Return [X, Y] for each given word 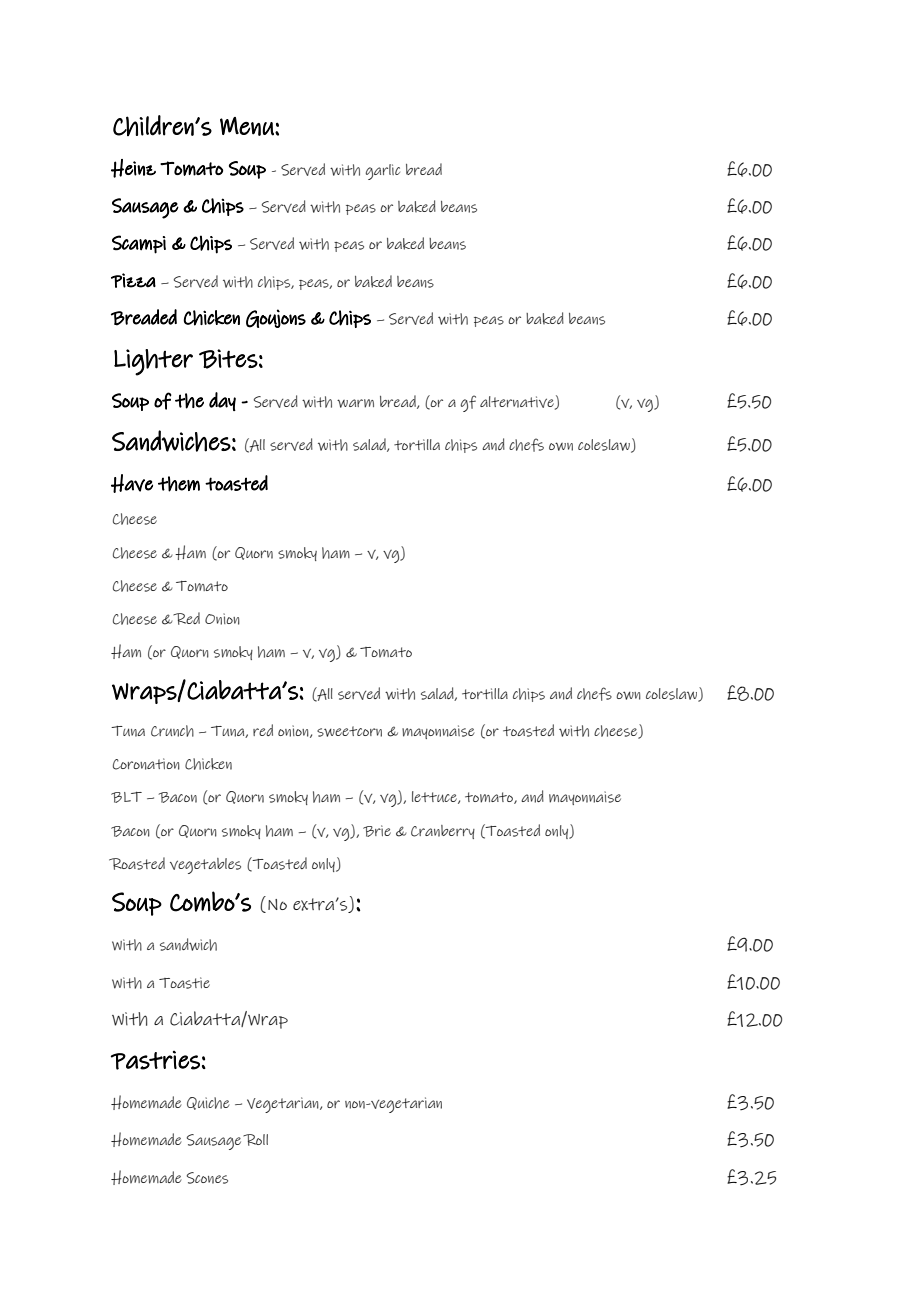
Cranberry [443, 832]
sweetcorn [349, 731]
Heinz [133, 168]
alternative [518, 403]
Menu [248, 126]
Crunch [172, 731]
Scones [207, 1178]
